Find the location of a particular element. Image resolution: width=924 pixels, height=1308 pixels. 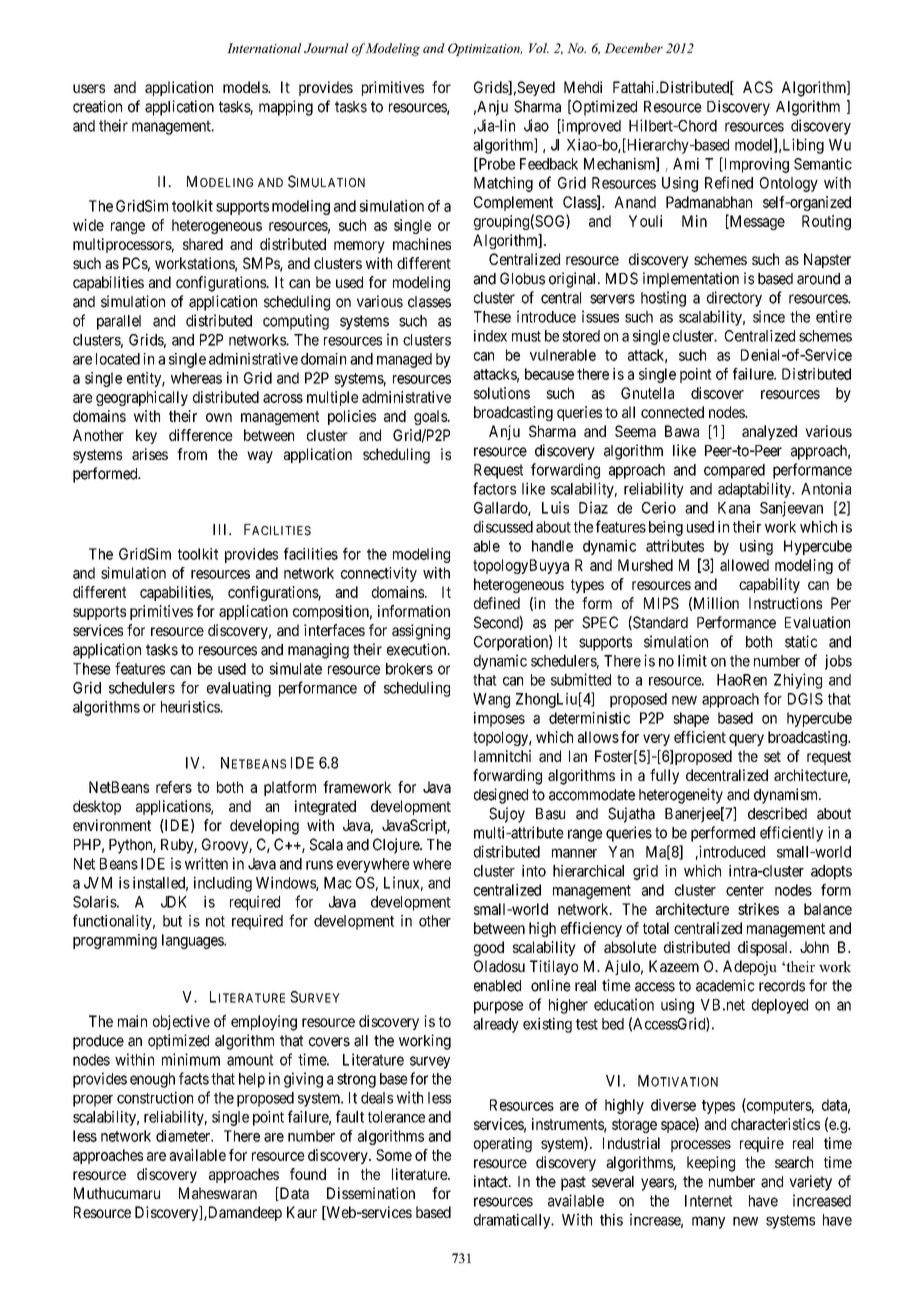

ACS is located at coordinates (758, 87).
